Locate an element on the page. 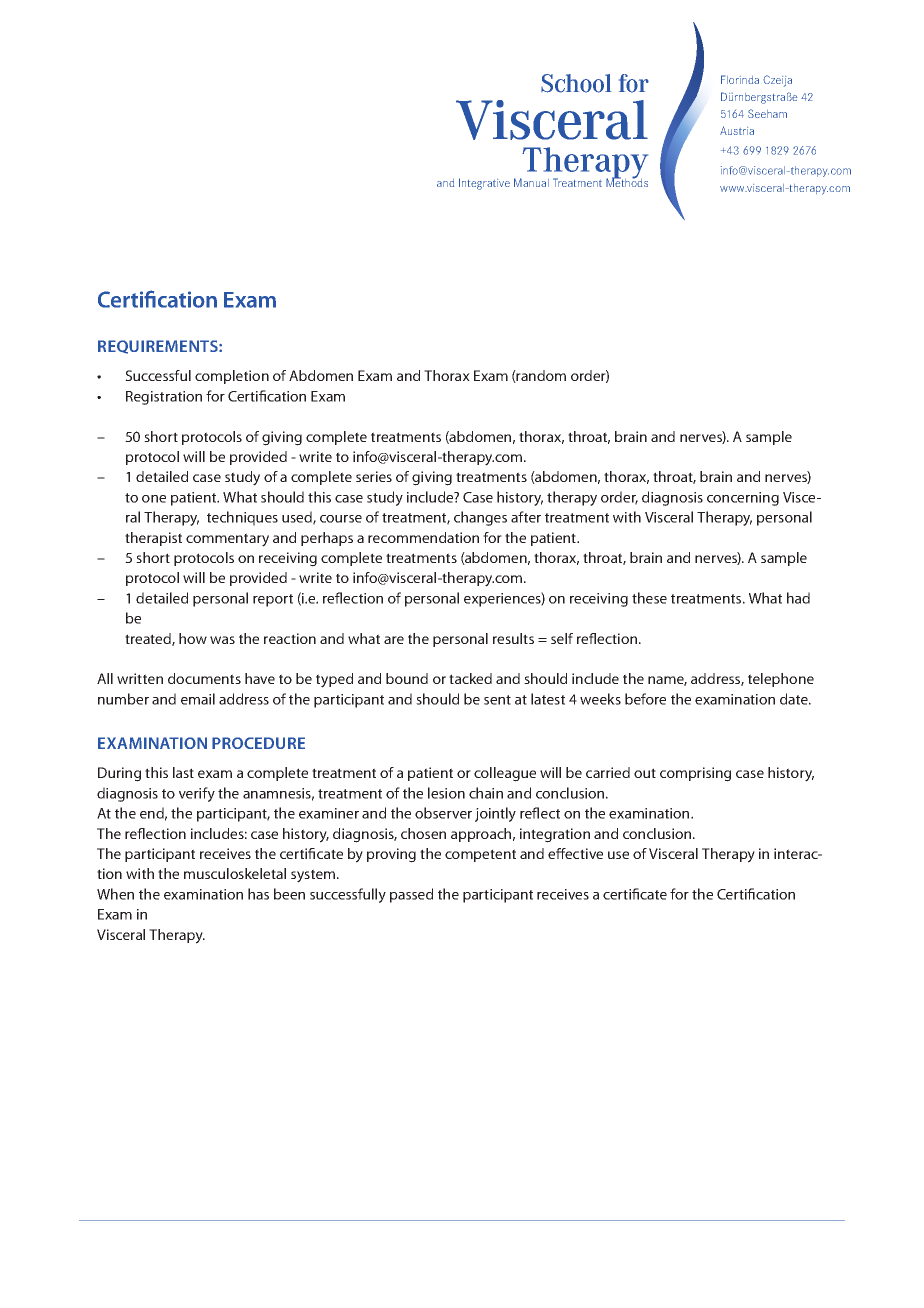 This image has height=1308, width=924. musculoskeletal is located at coordinates (235, 873).
